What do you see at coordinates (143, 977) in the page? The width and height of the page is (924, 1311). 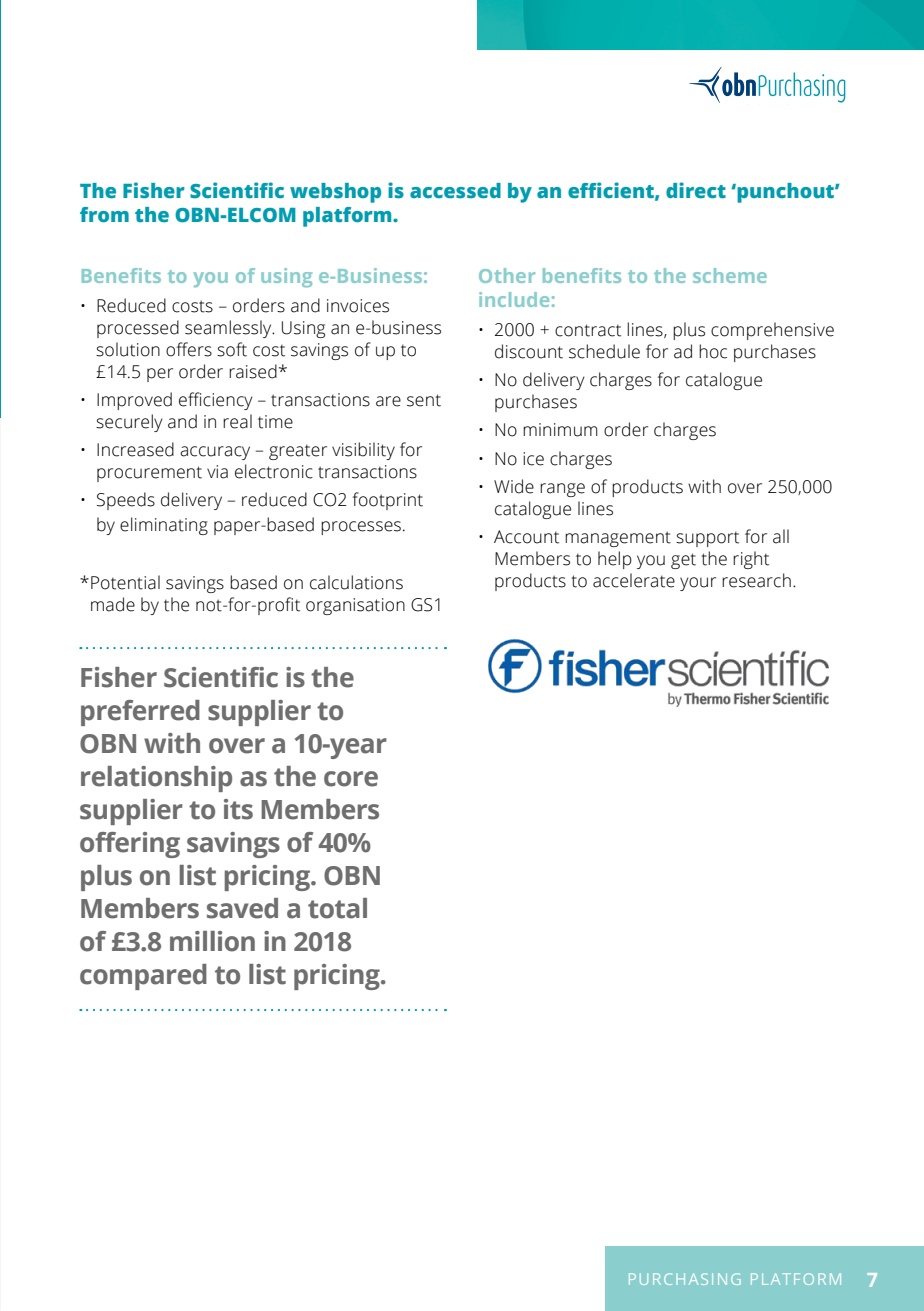 I see `compared` at bounding box center [143, 977].
